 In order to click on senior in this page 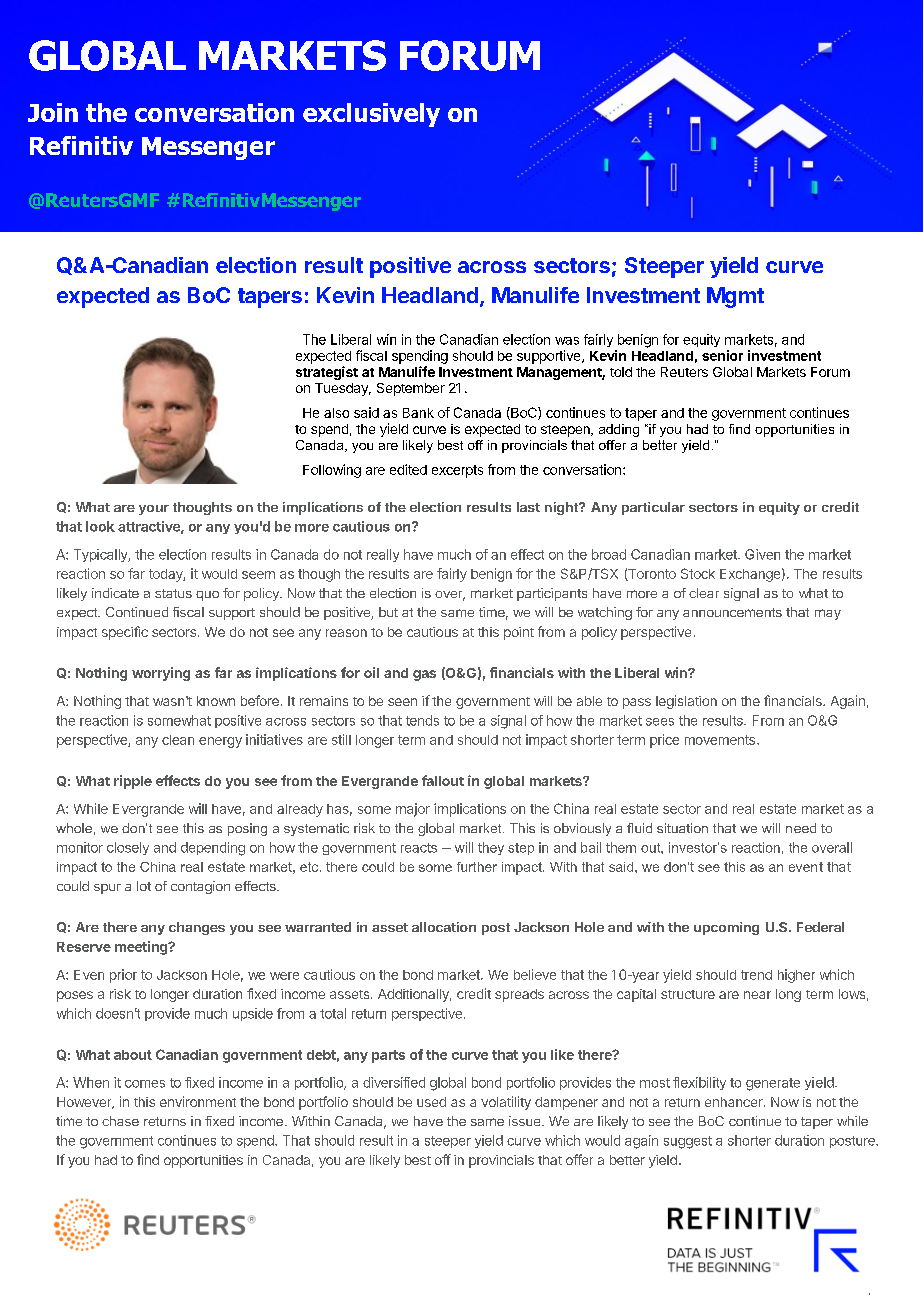, I will do `click(722, 355)`.
